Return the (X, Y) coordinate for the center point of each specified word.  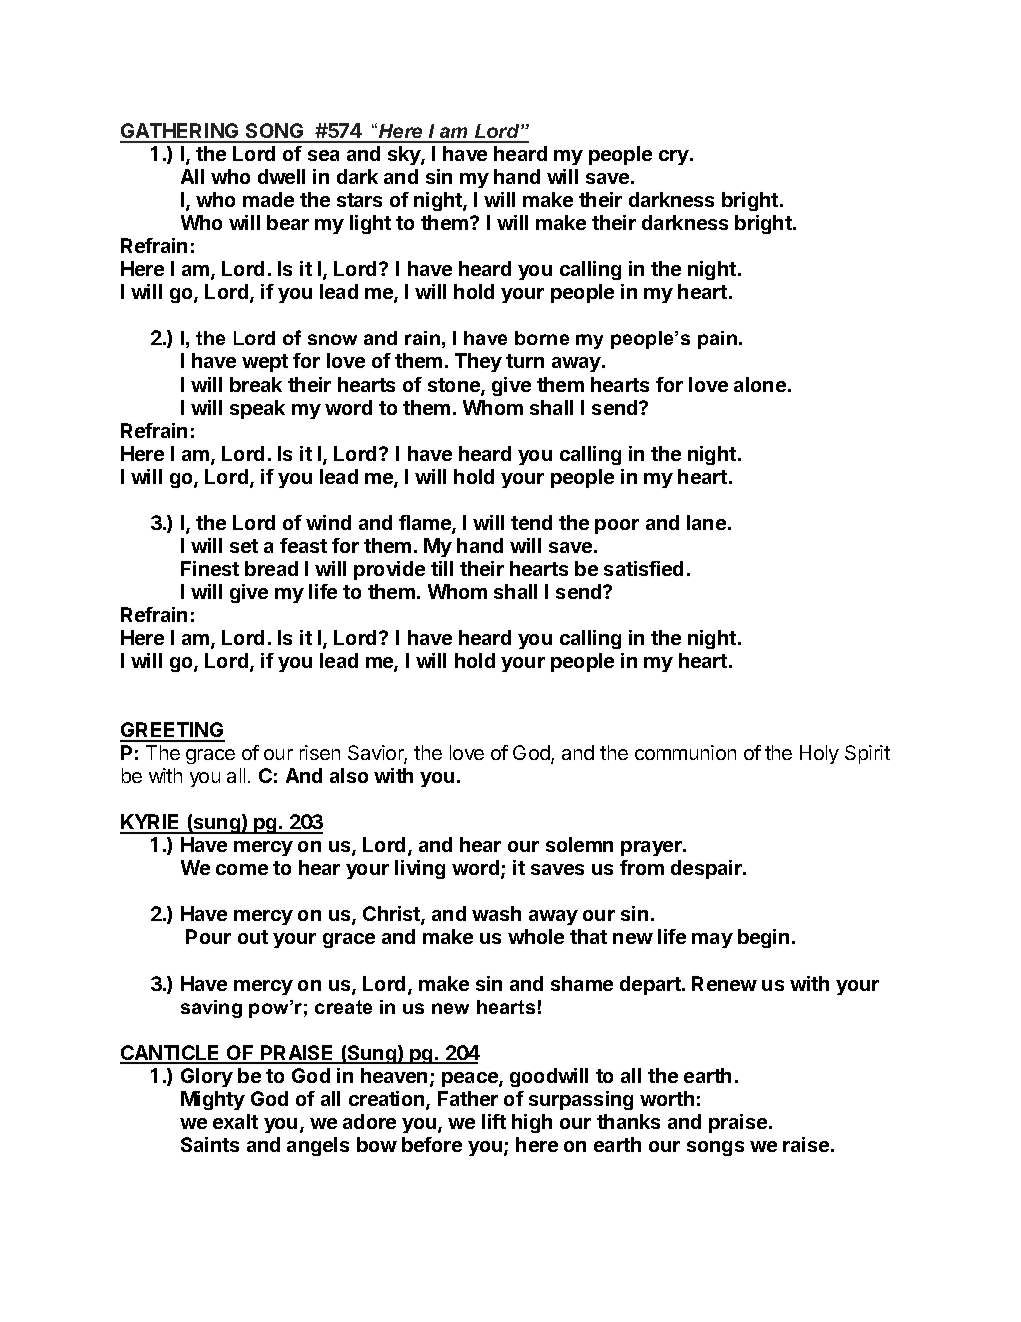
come (242, 869)
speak (257, 409)
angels (318, 1146)
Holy (819, 754)
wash (496, 913)
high (532, 1123)
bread (271, 568)
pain (719, 340)
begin (763, 938)
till (442, 568)
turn (525, 361)
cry (675, 157)
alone (760, 384)
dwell (281, 176)
